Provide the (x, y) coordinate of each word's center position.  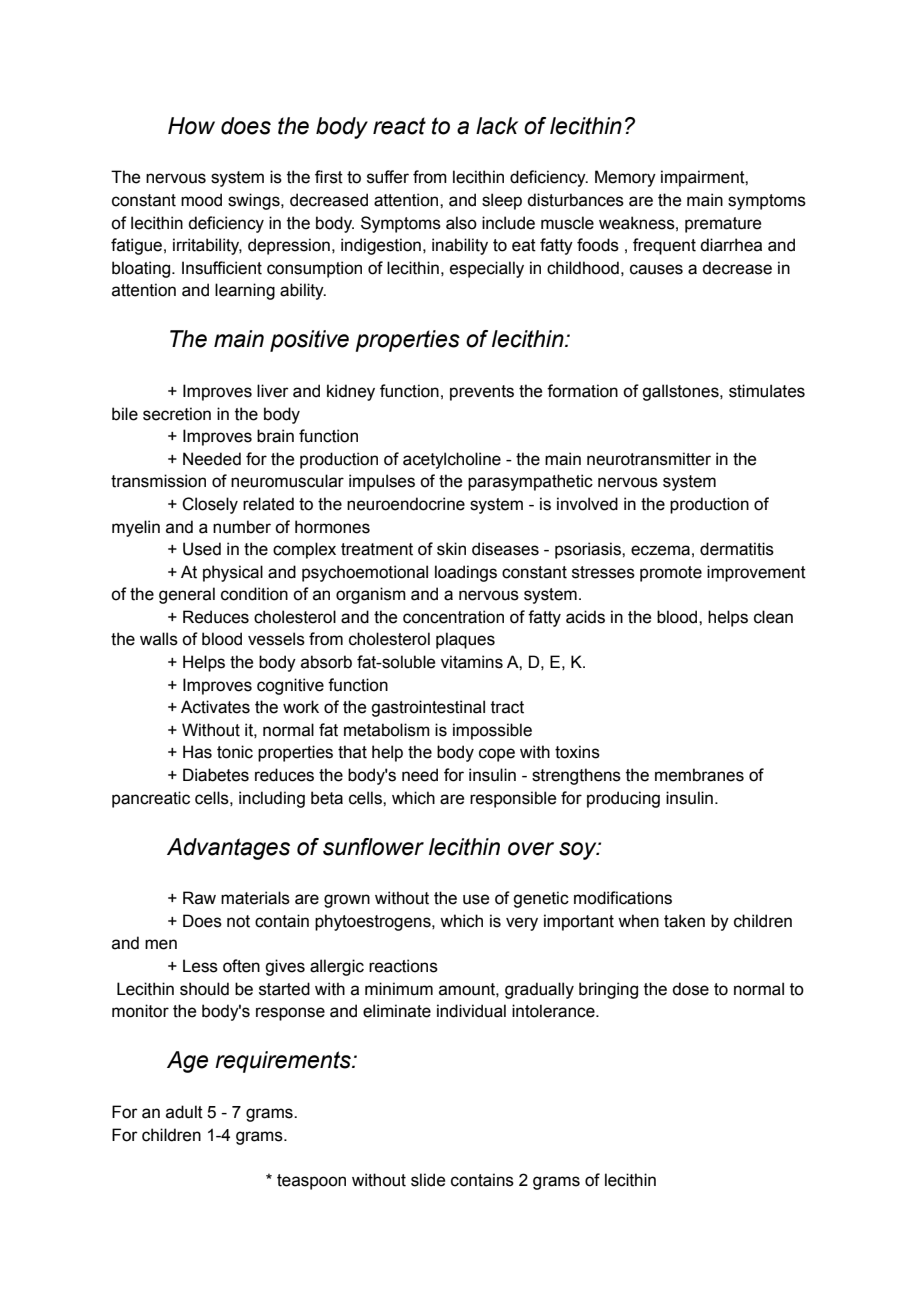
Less (200, 966)
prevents (482, 393)
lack (497, 126)
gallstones (681, 392)
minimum (399, 989)
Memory (625, 178)
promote (671, 574)
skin (451, 549)
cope (497, 755)
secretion (177, 414)
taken (684, 921)
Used (202, 549)
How (191, 126)
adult (184, 1112)
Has (197, 752)
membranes (699, 775)
